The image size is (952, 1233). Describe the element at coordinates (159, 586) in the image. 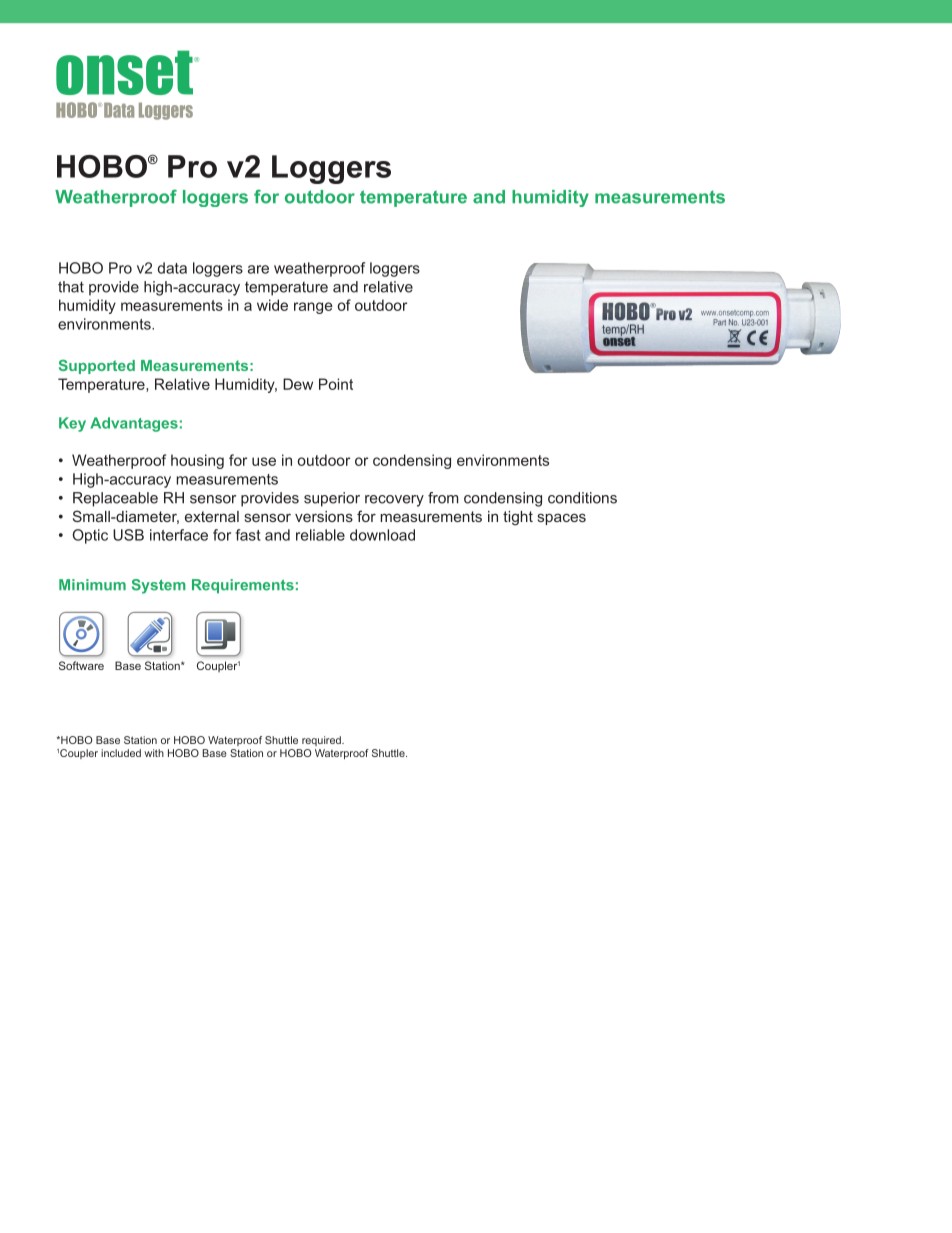

I see `System` at that location.
